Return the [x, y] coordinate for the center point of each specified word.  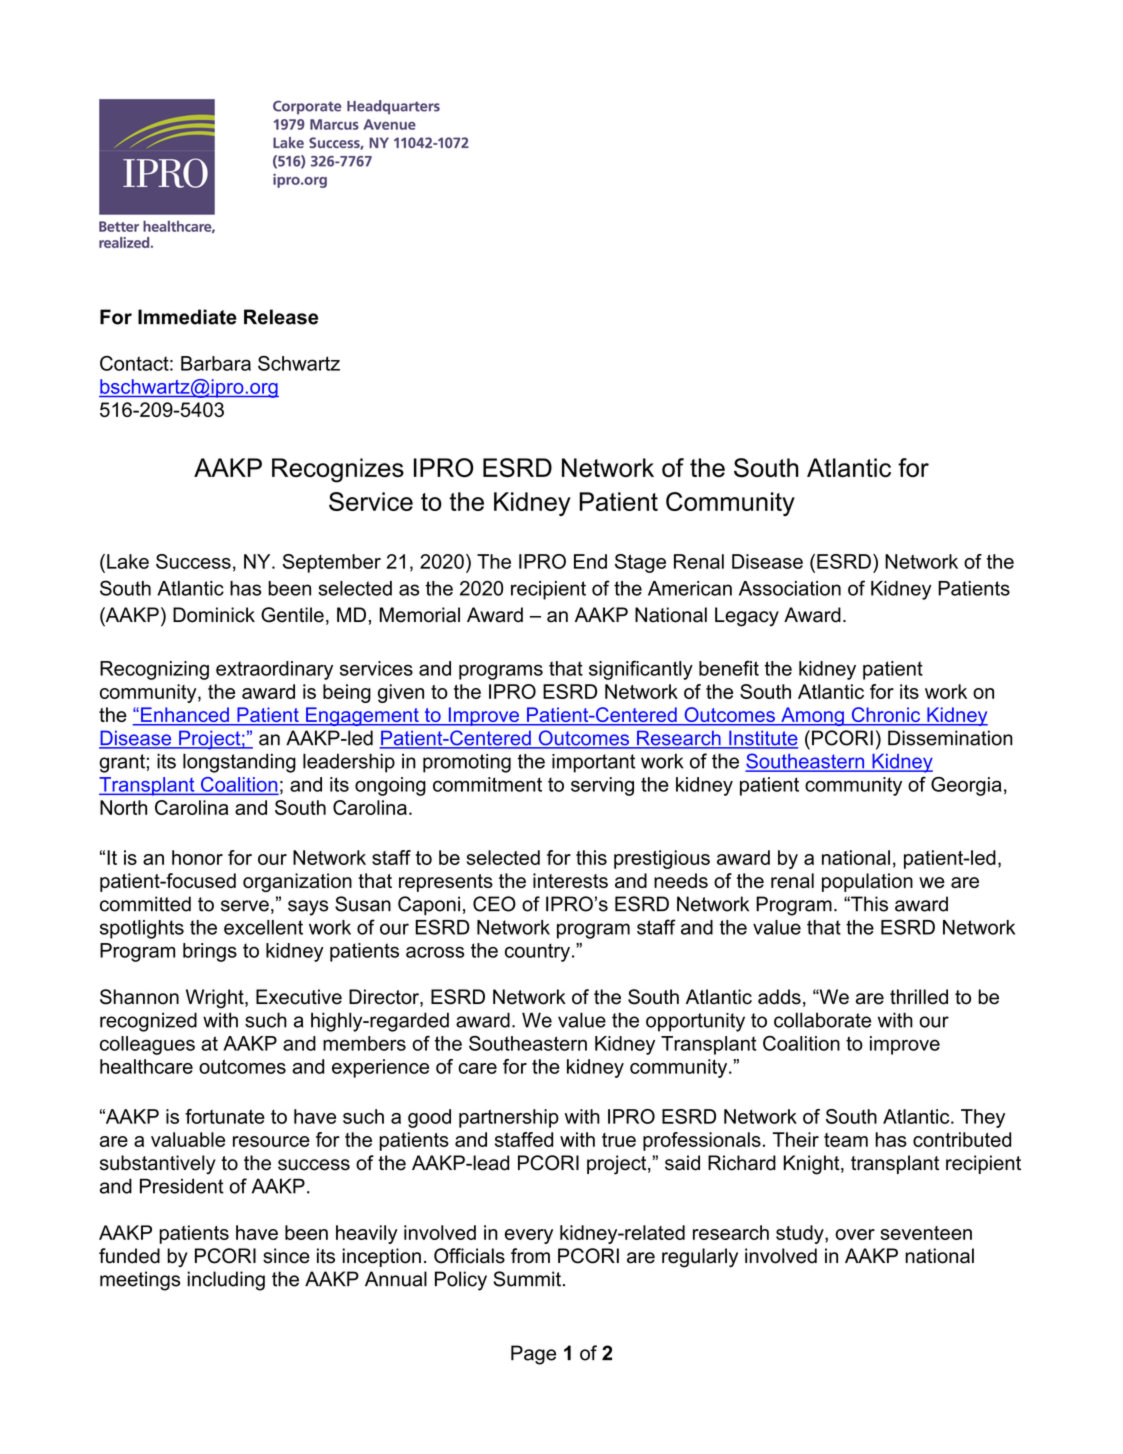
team [846, 1140]
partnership [509, 1118]
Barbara [216, 363]
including [226, 1281]
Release [281, 317]
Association [790, 588]
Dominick [214, 615]
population [867, 882]
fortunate [225, 1116]
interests [570, 880]
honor [197, 857]
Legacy [747, 617]
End [590, 561]
